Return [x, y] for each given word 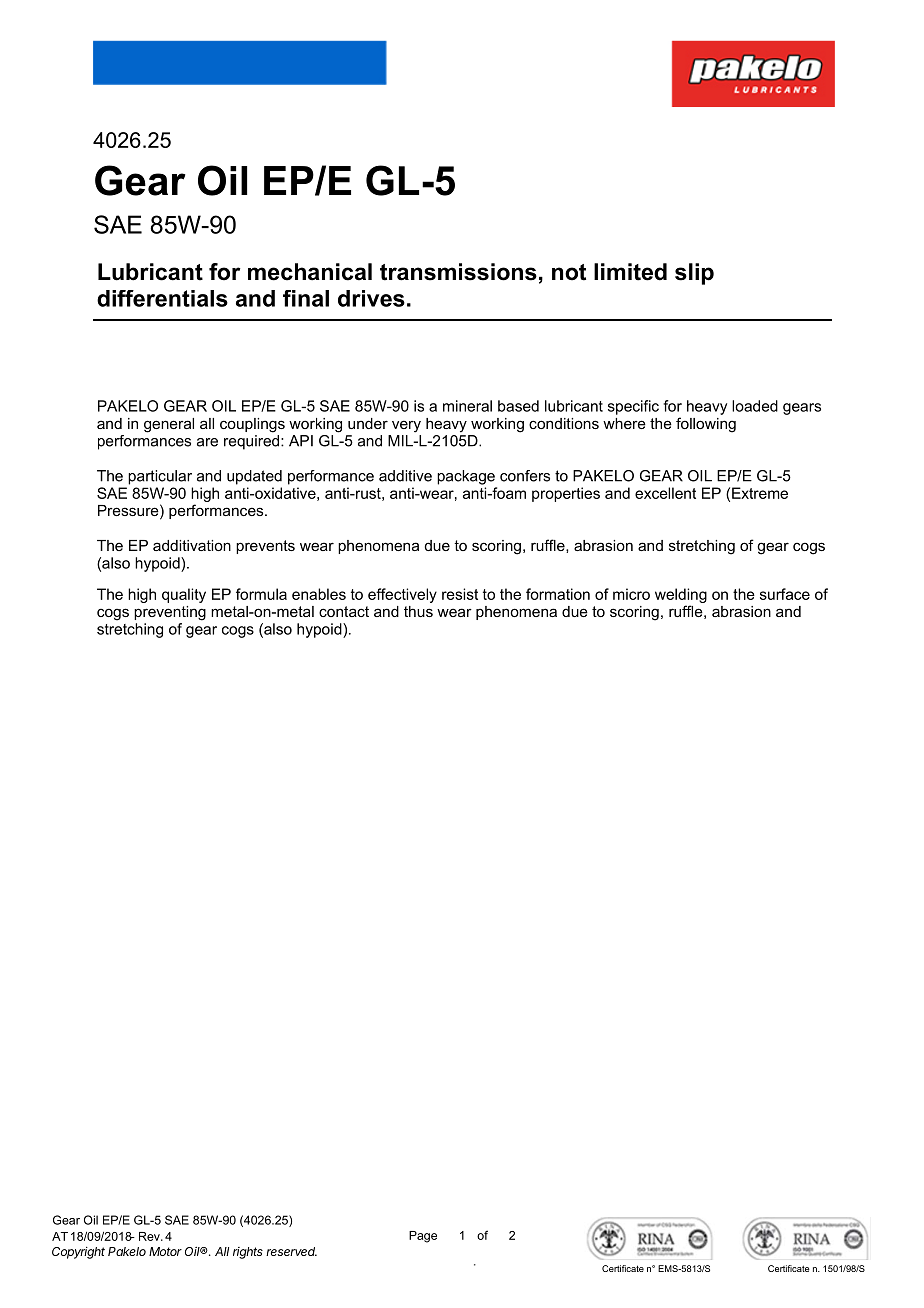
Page [423, 1237]
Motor [165, 1251]
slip [694, 274]
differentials [162, 298]
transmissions [458, 272]
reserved [291, 1251]
